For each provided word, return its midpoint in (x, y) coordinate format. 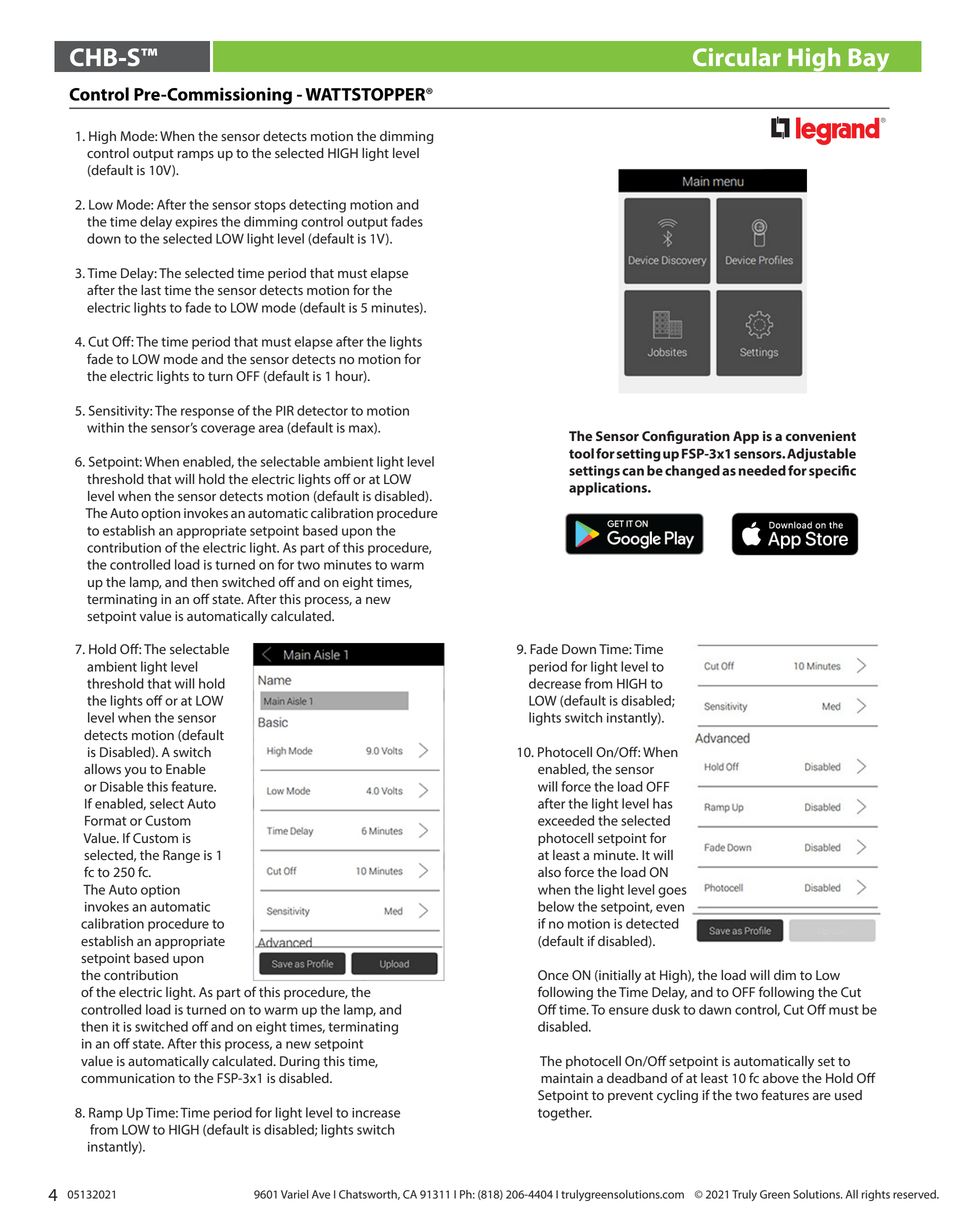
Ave (321, 1194)
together (565, 1114)
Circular (737, 56)
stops (270, 206)
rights (875, 1195)
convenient (820, 436)
